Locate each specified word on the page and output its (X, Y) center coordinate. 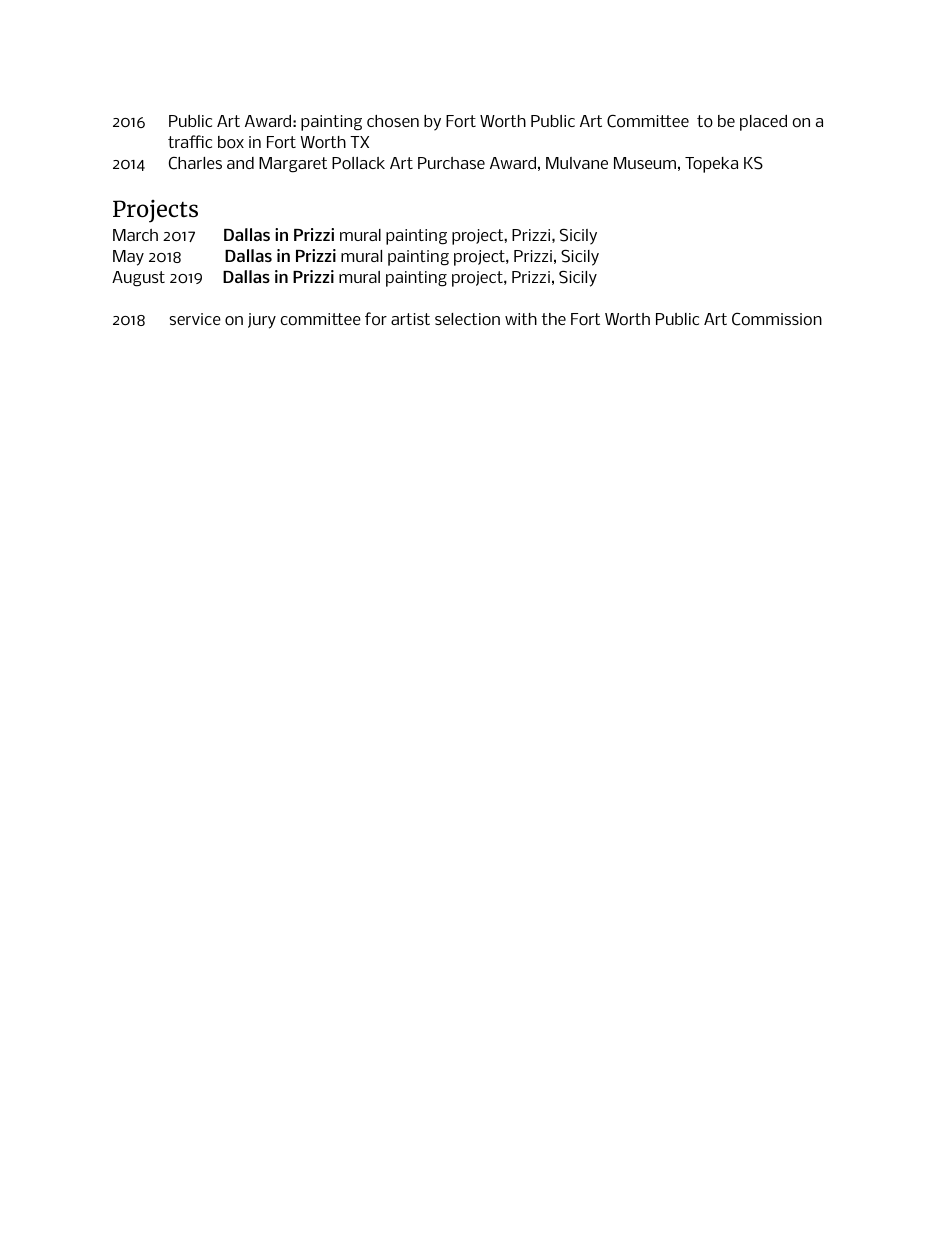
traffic (190, 141)
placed (763, 123)
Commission (777, 319)
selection (467, 319)
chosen (393, 121)
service (195, 319)
